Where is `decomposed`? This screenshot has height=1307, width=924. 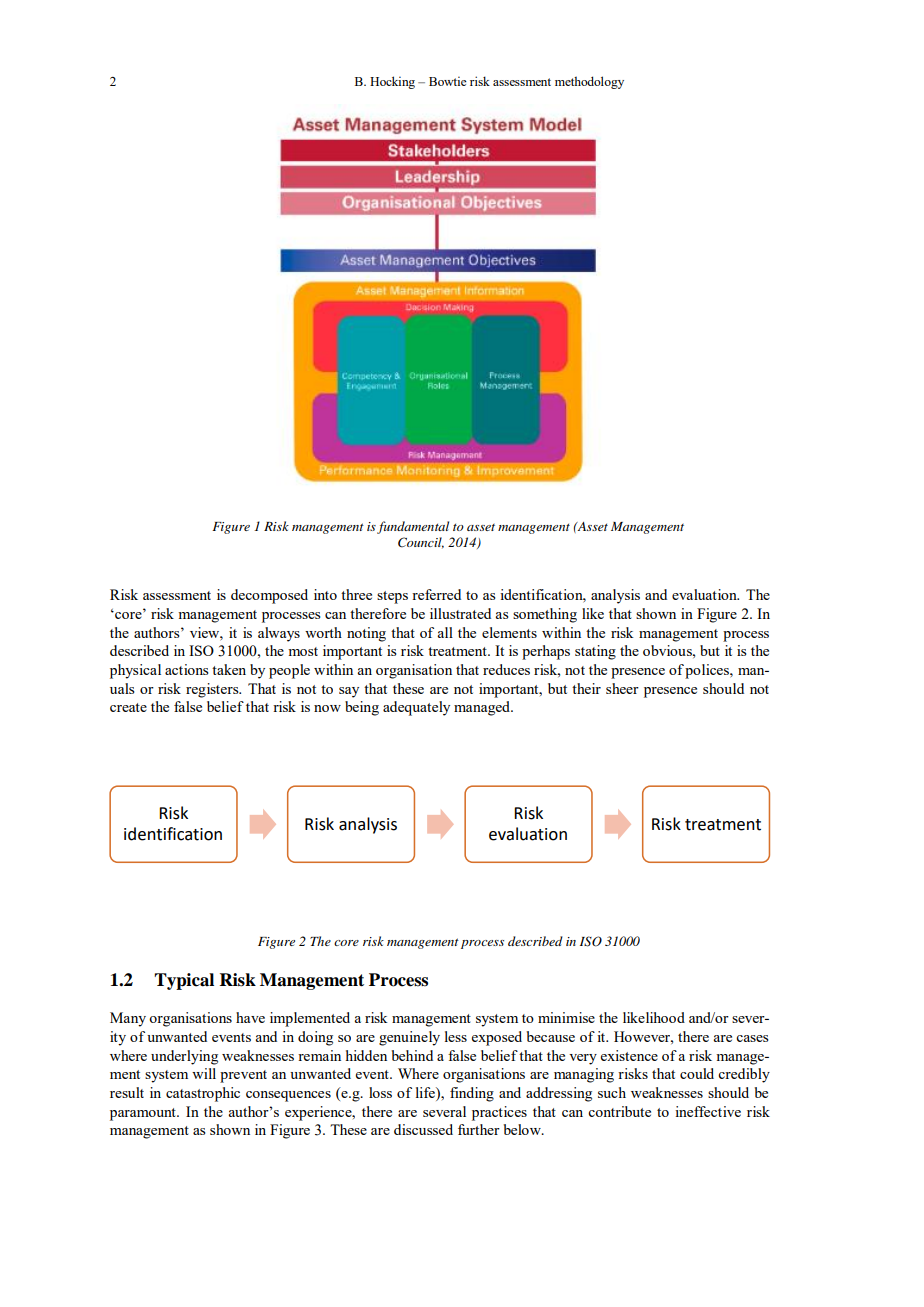 decomposed is located at coordinates (269, 596).
